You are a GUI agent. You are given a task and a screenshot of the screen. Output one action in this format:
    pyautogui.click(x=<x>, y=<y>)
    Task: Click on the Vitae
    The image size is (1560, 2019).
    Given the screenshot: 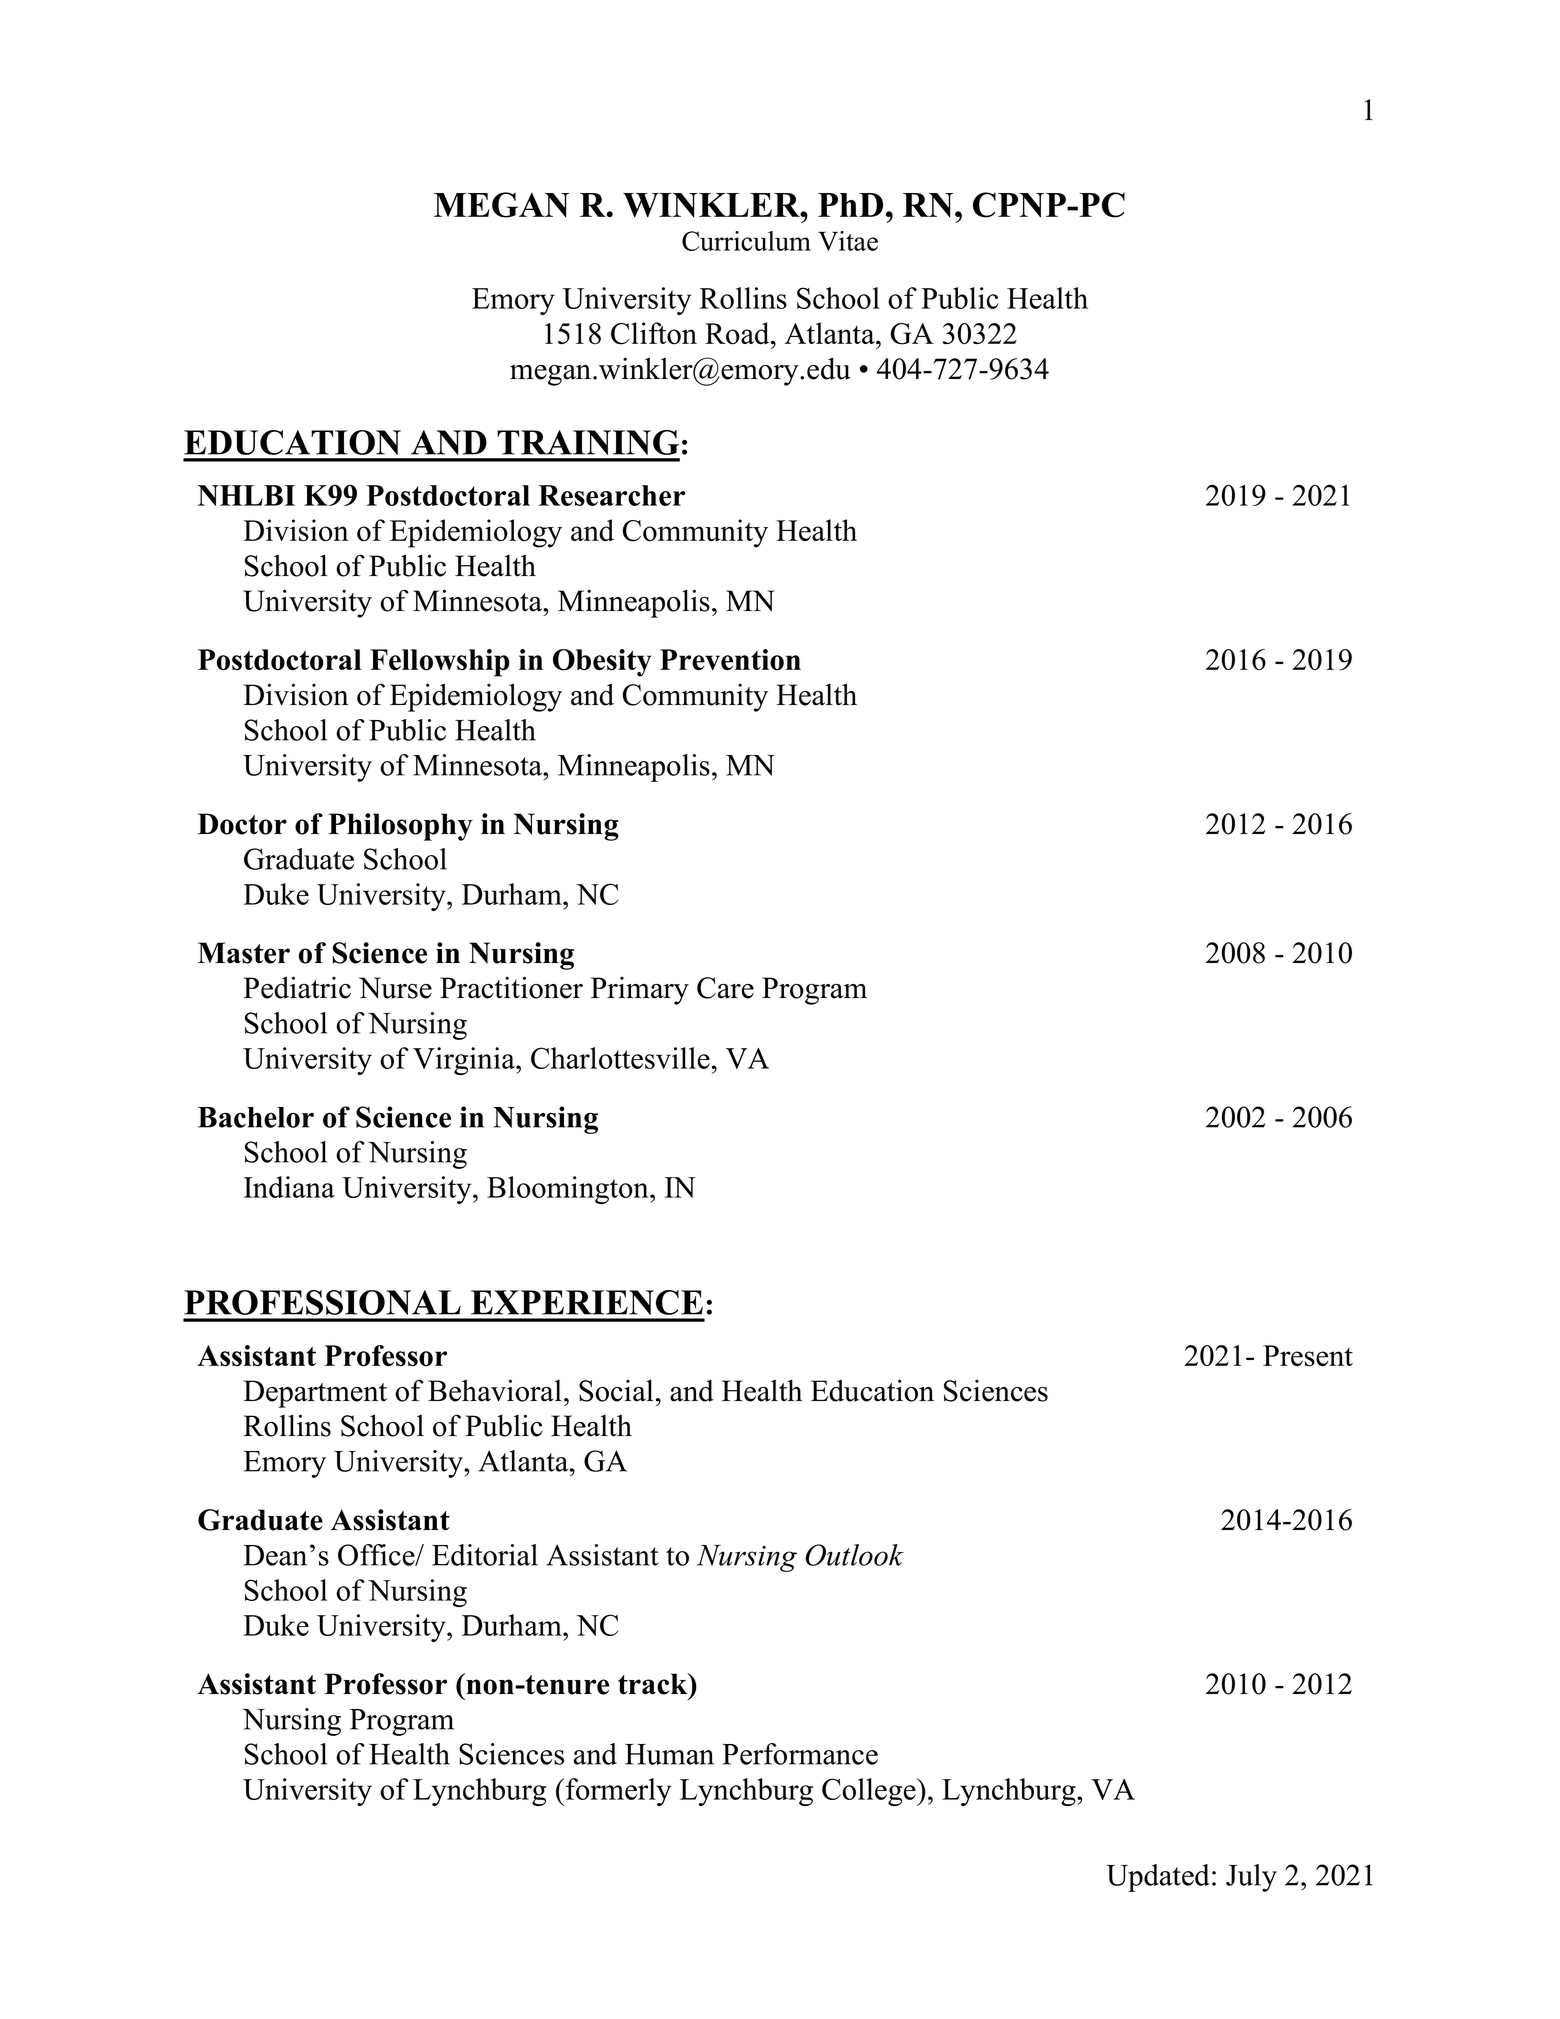 What is the action you would take?
    pyautogui.click(x=848, y=241)
